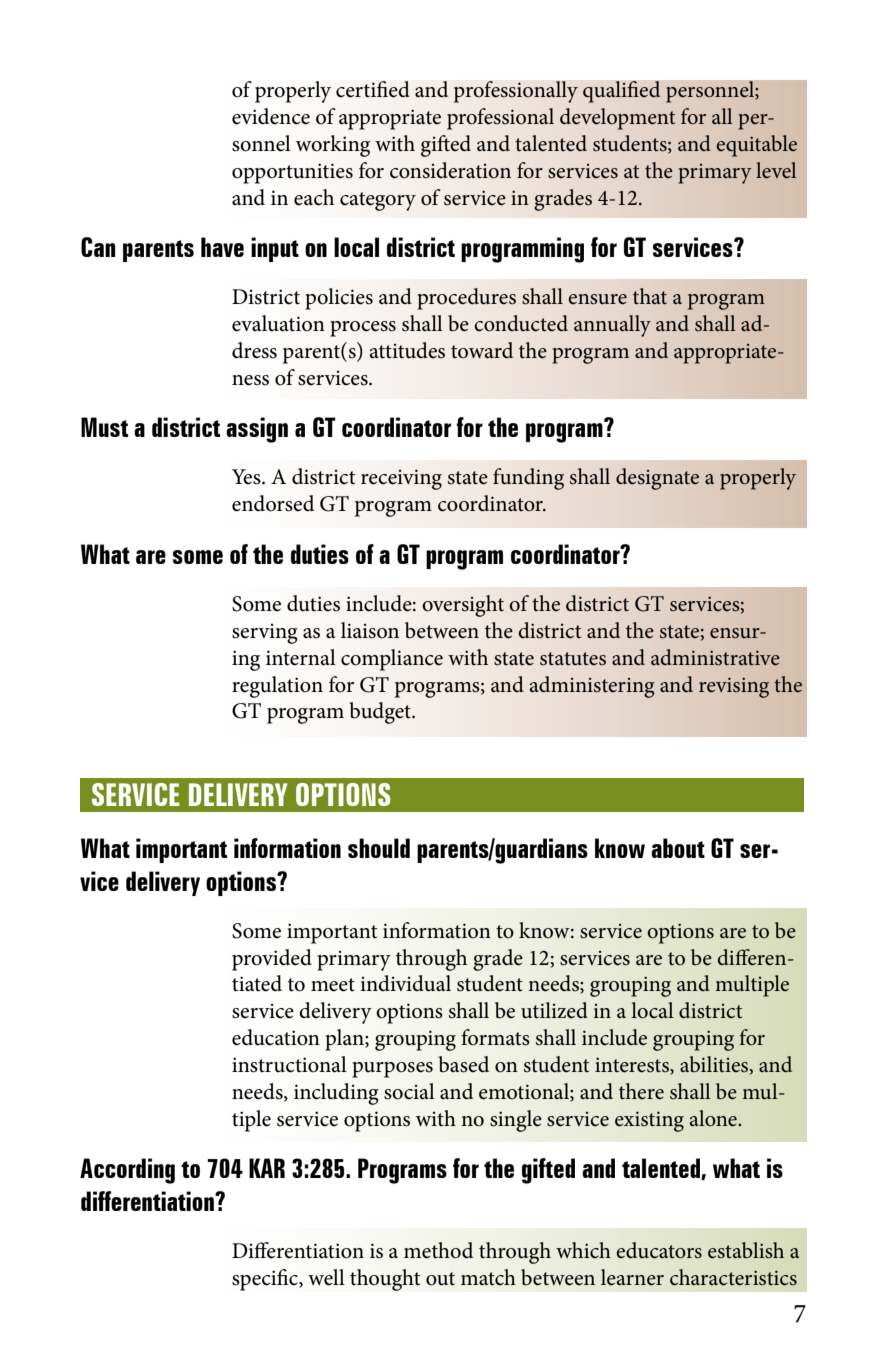 This screenshot has height=1372, width=887. What do you see at coordinates (450, 170) in the screenshot?
I see `consideration` at bounding box center [450, 170].
